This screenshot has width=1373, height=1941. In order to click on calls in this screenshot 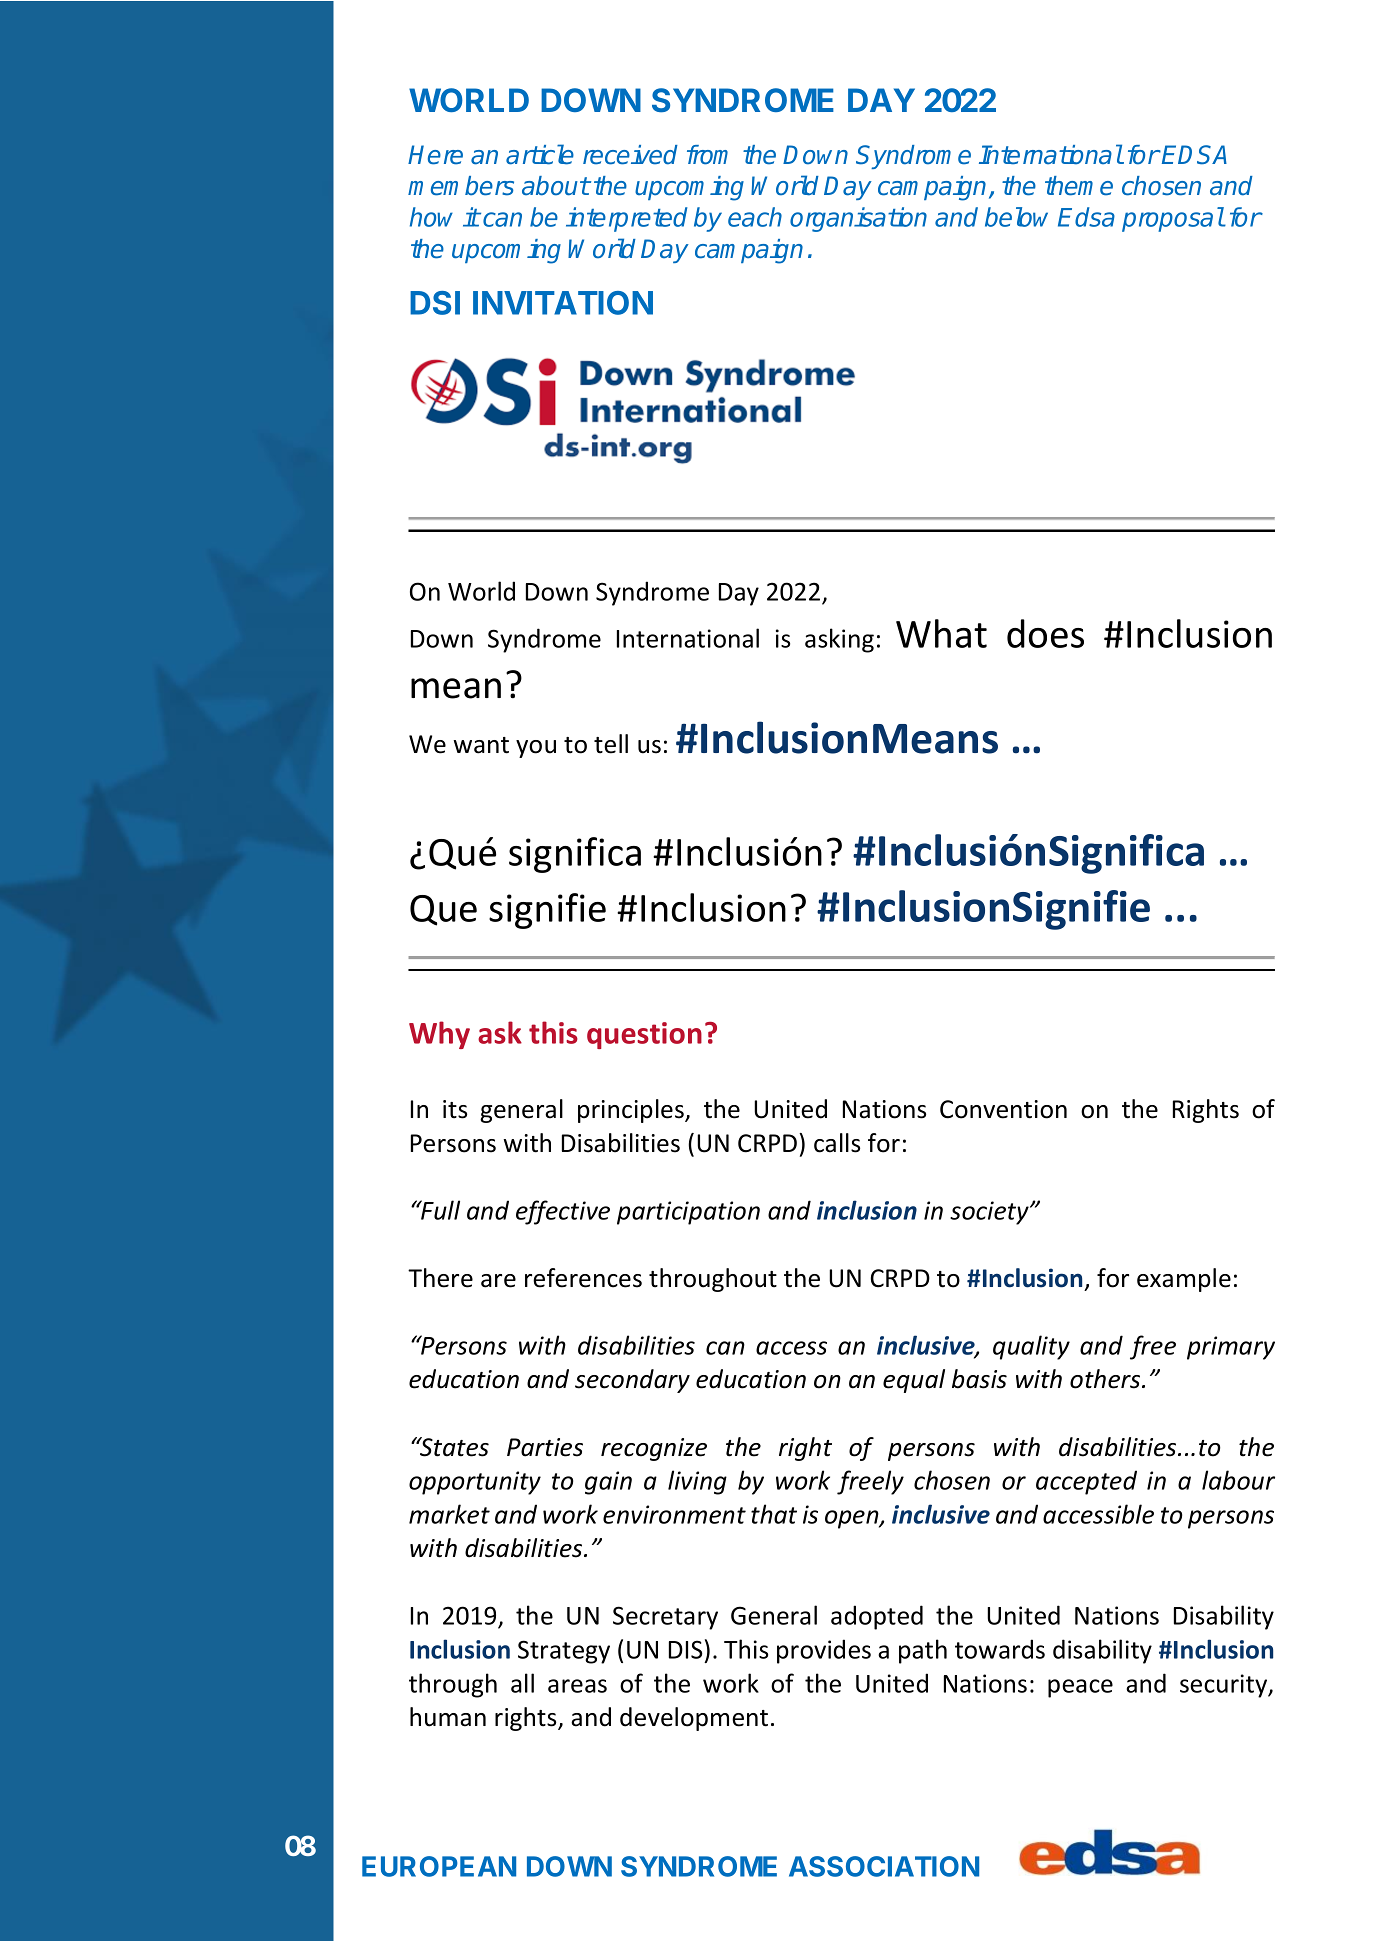, I will do `click(837, 1143)`.
